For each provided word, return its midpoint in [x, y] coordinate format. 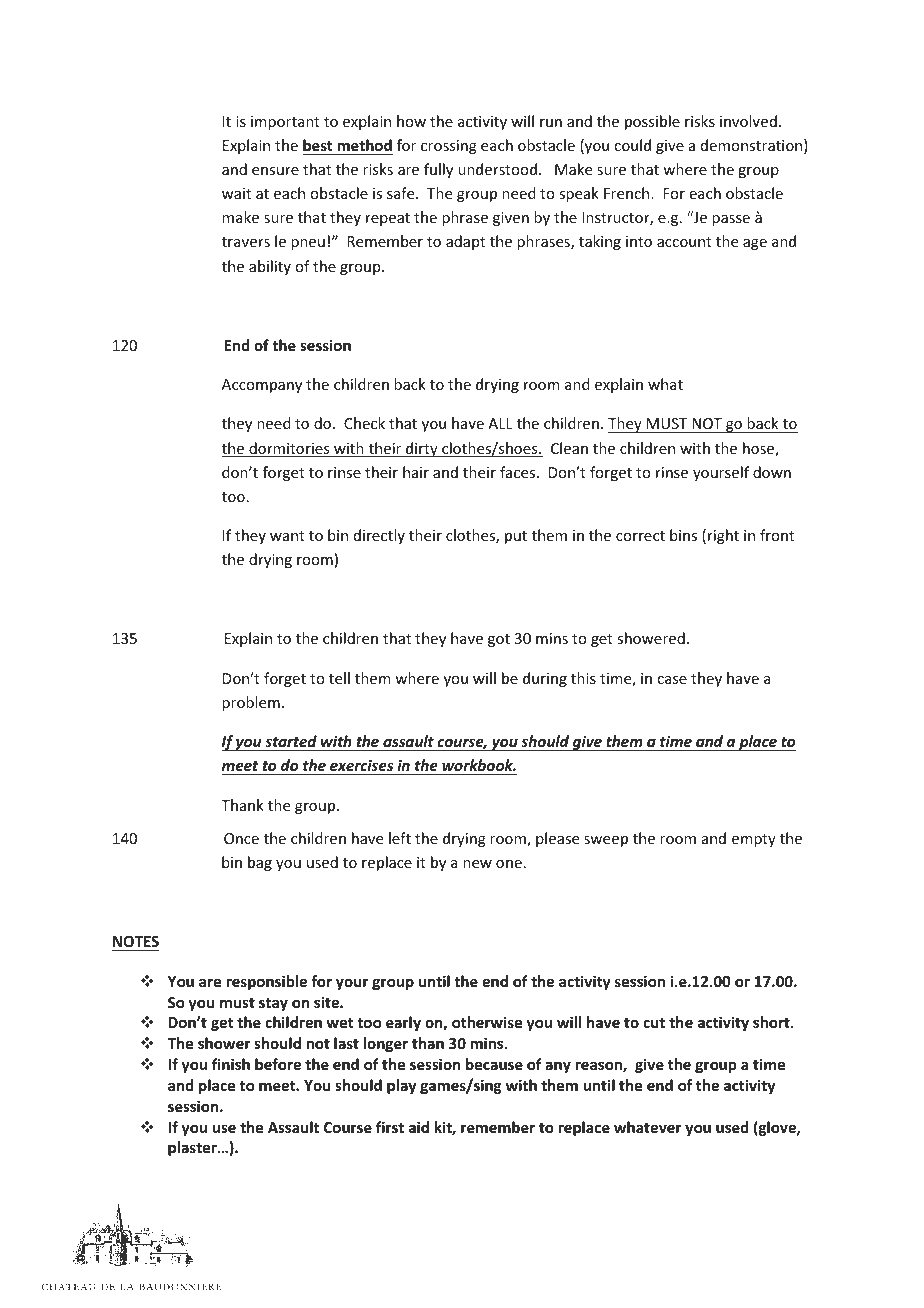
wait [236, 193]
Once [241, 838]
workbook [479, 765]
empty [754, 840]
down [772, 472]
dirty [422, 449]
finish [231, 1064]
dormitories [289, 449]
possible [652, 122]
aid [419, 1127]
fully [438, 170]
